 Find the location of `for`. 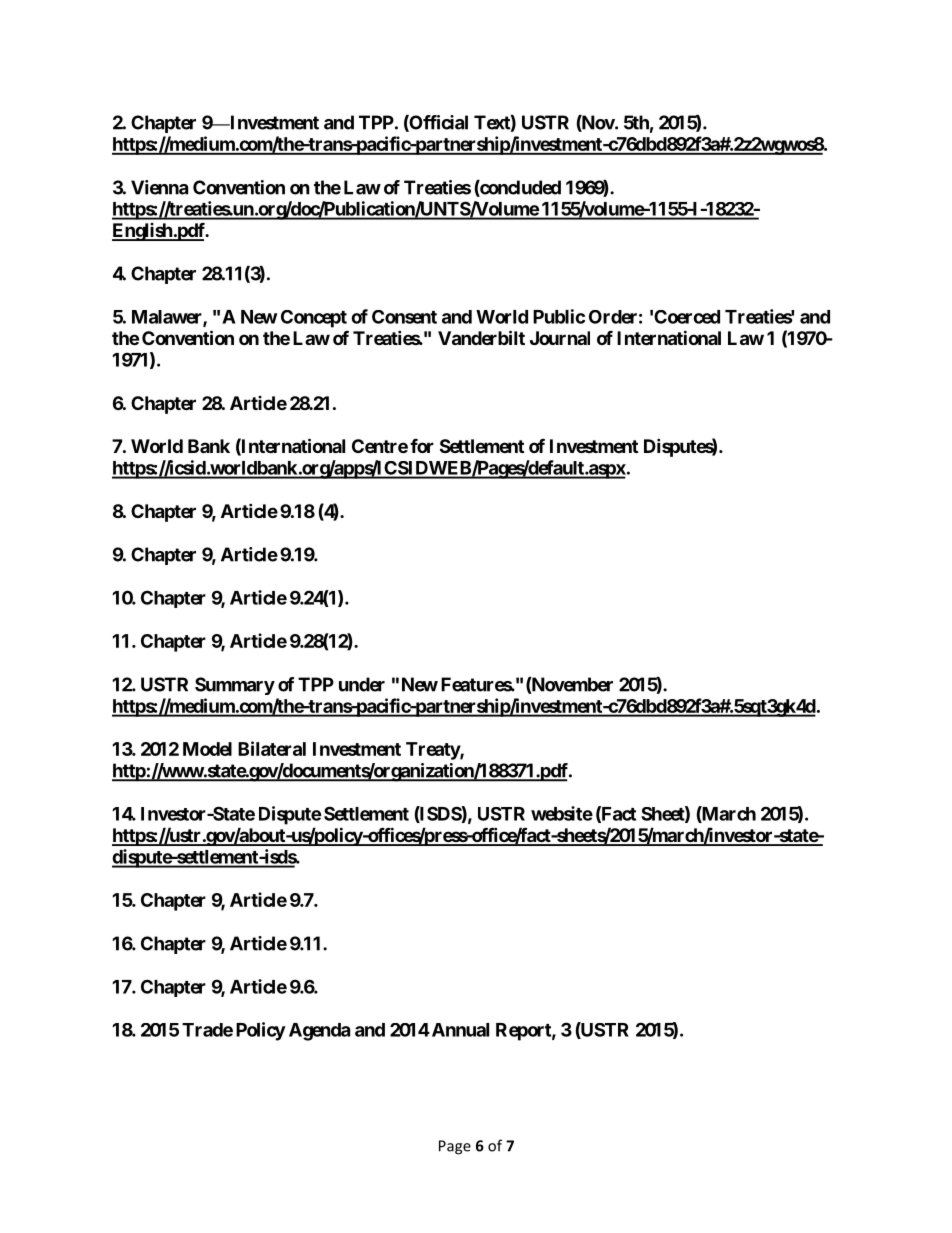

for is located at coordinates (422, 446).
